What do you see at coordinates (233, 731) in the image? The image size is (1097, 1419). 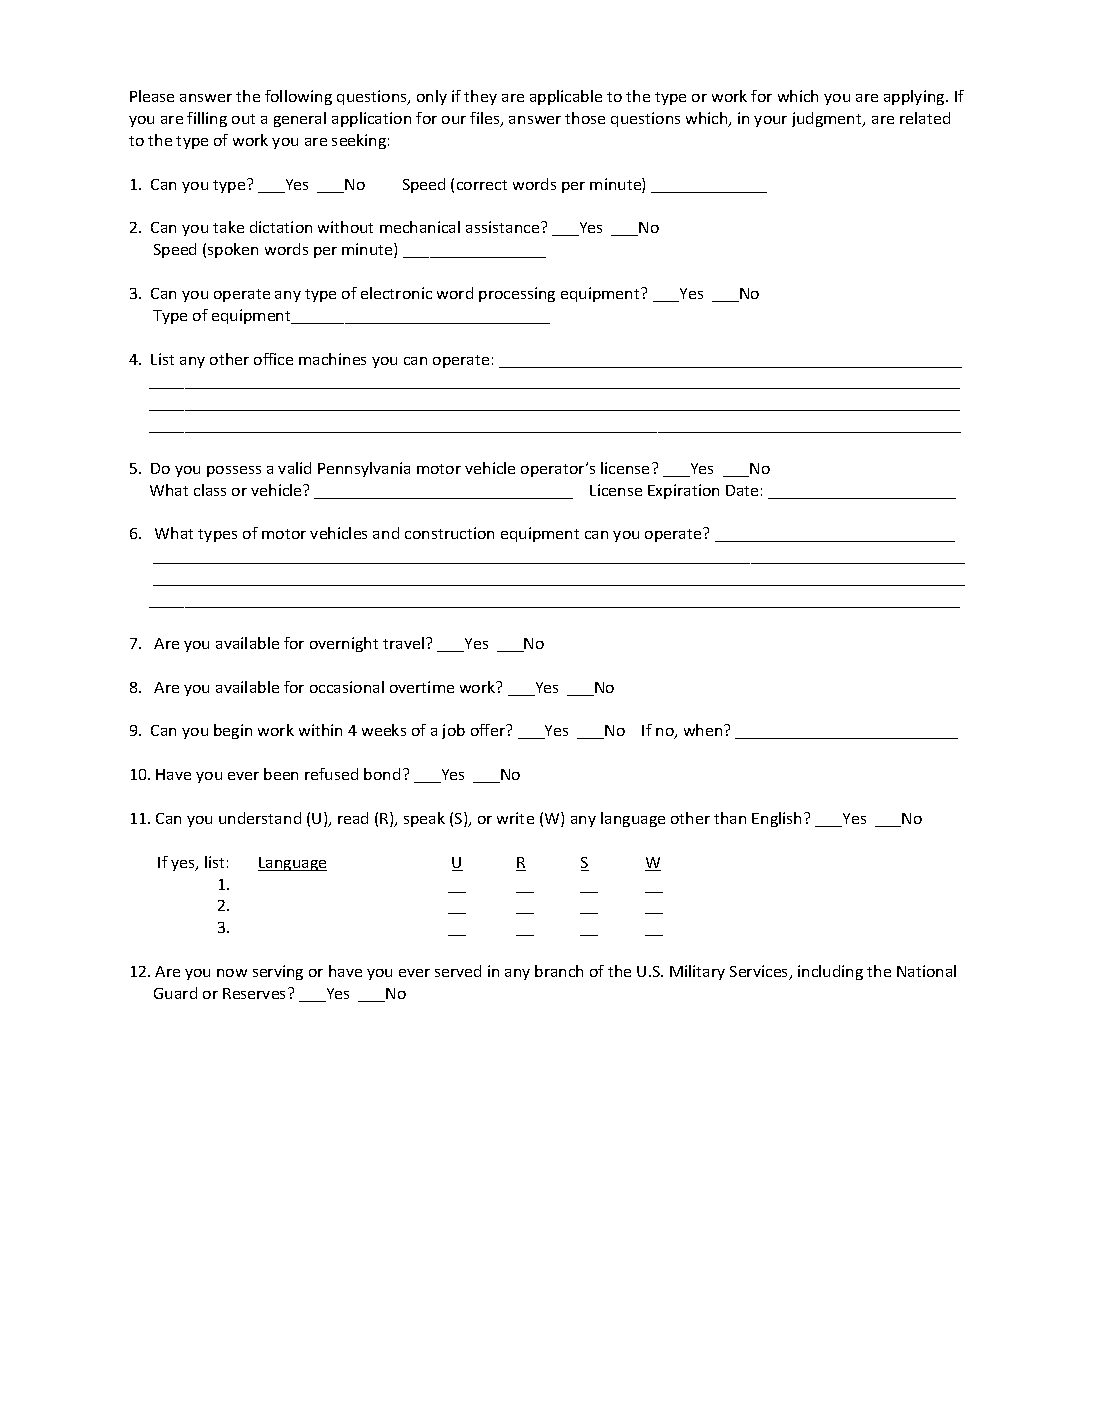 I see `begin` at bounding box center [233, 731].
